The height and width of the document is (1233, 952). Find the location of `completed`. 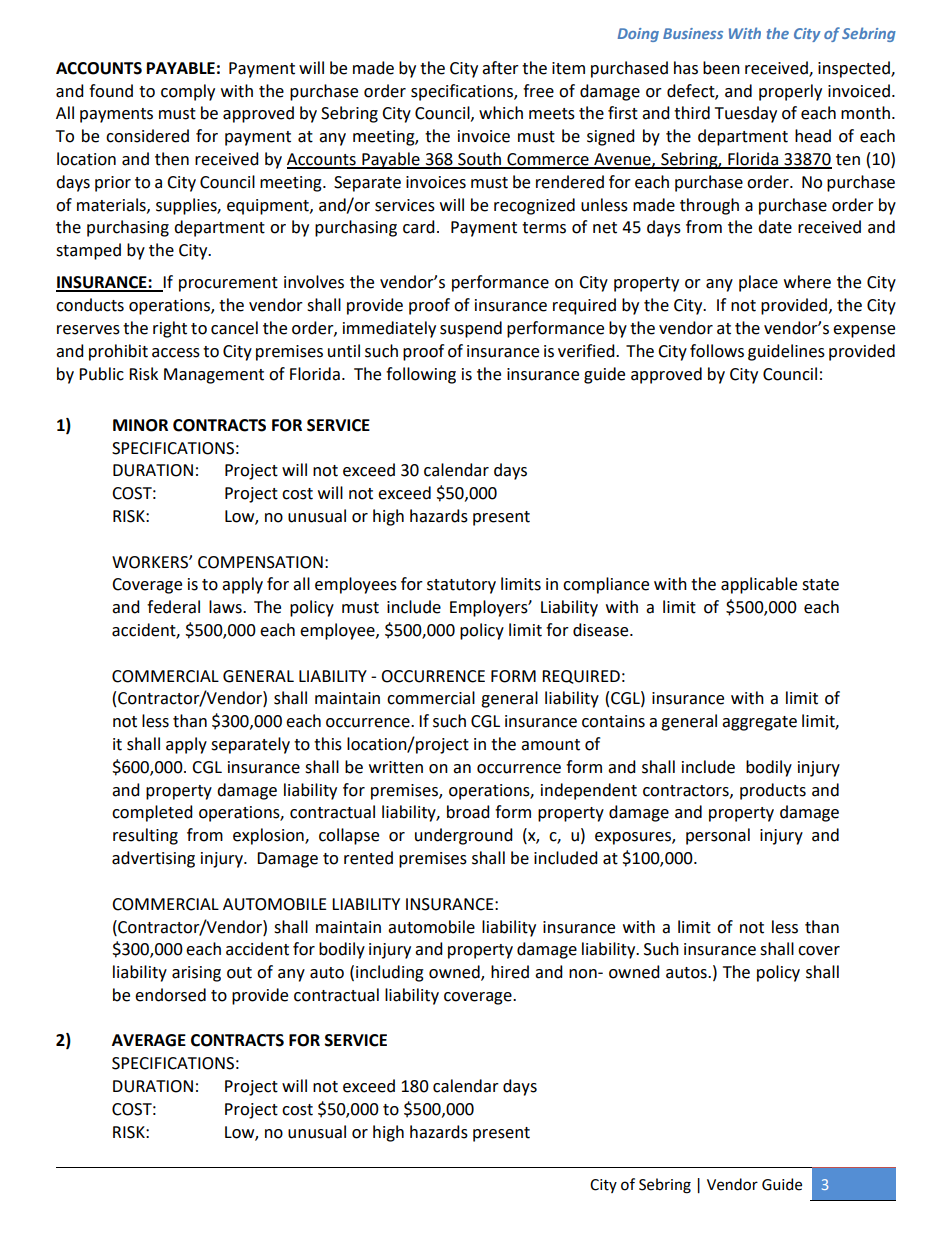

completed is located at coordinates (152, 813).
